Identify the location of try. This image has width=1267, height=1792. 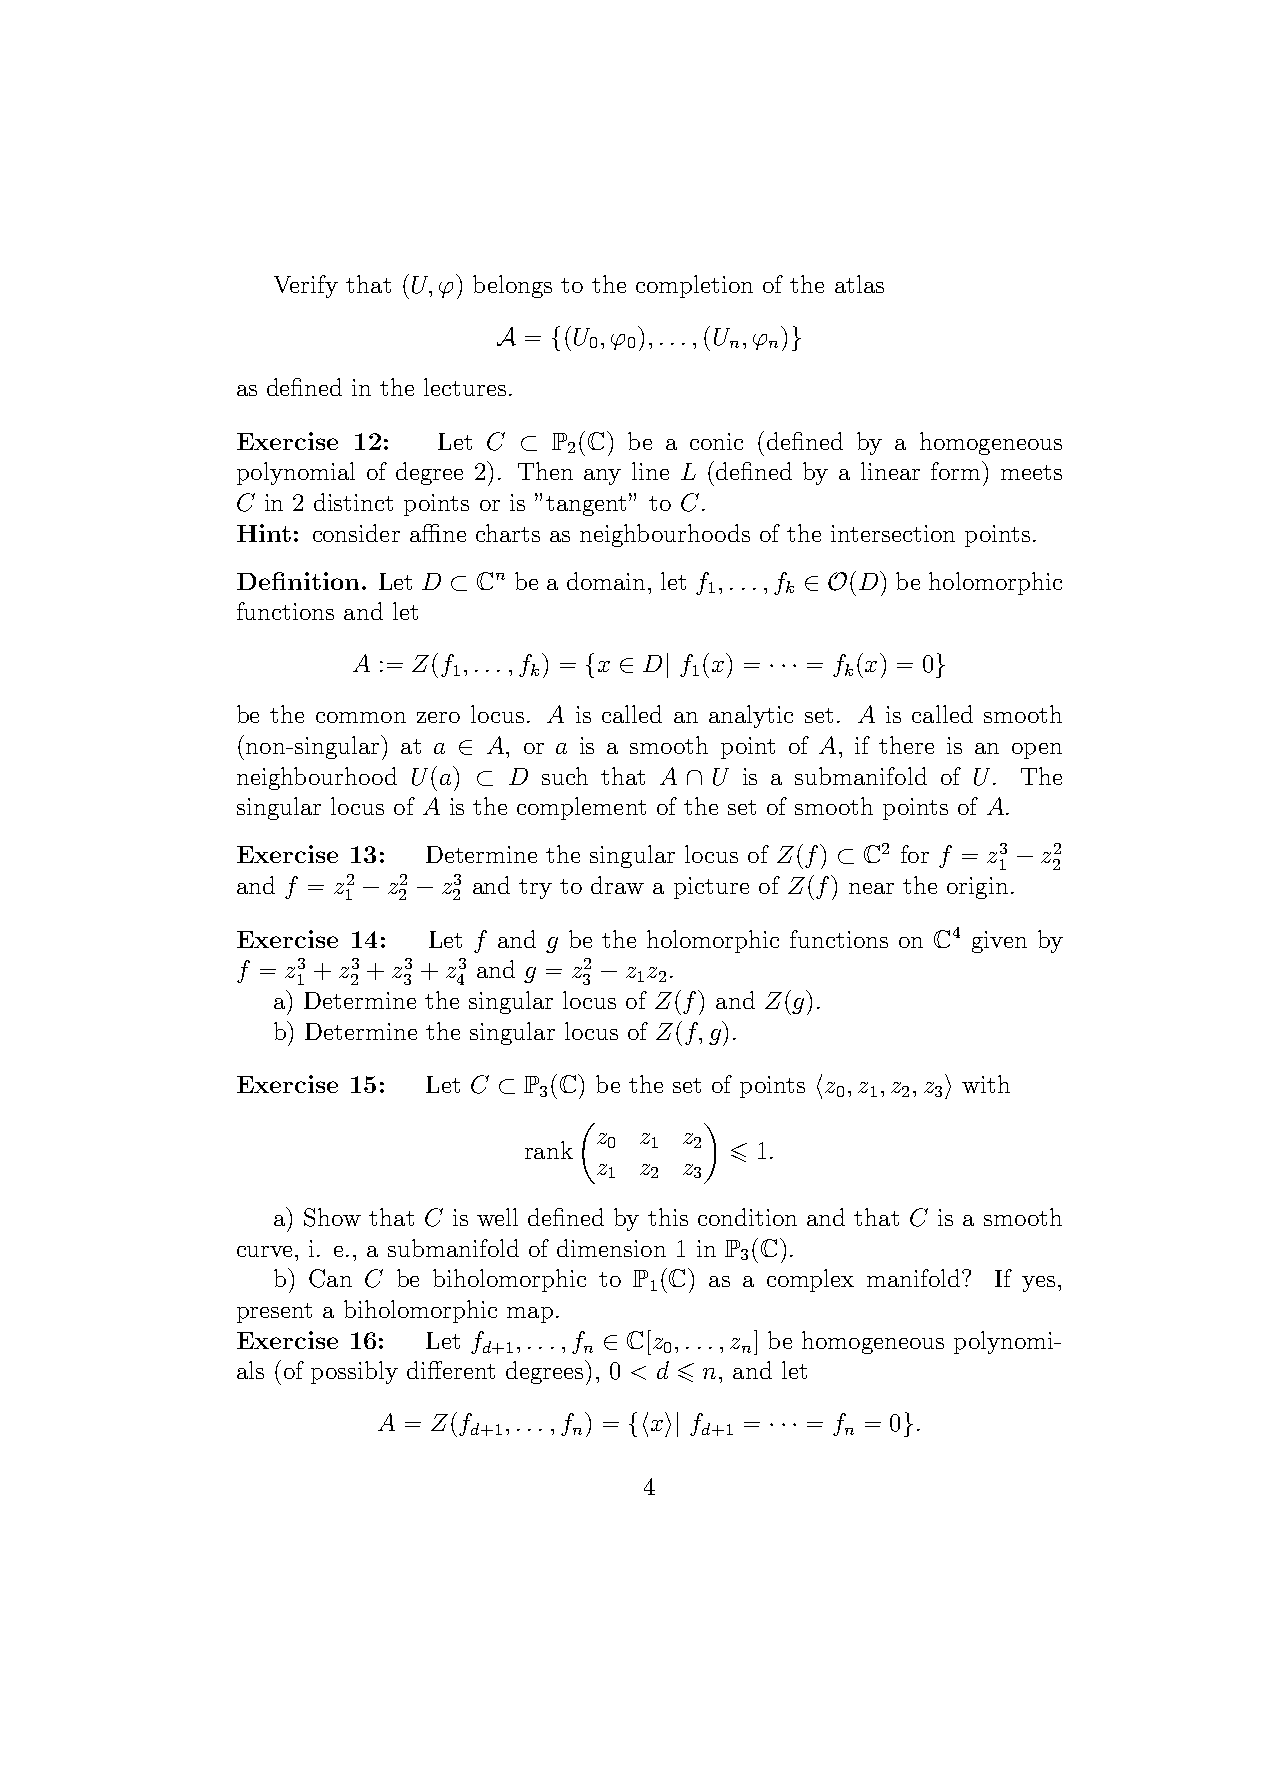
(535, 889).
